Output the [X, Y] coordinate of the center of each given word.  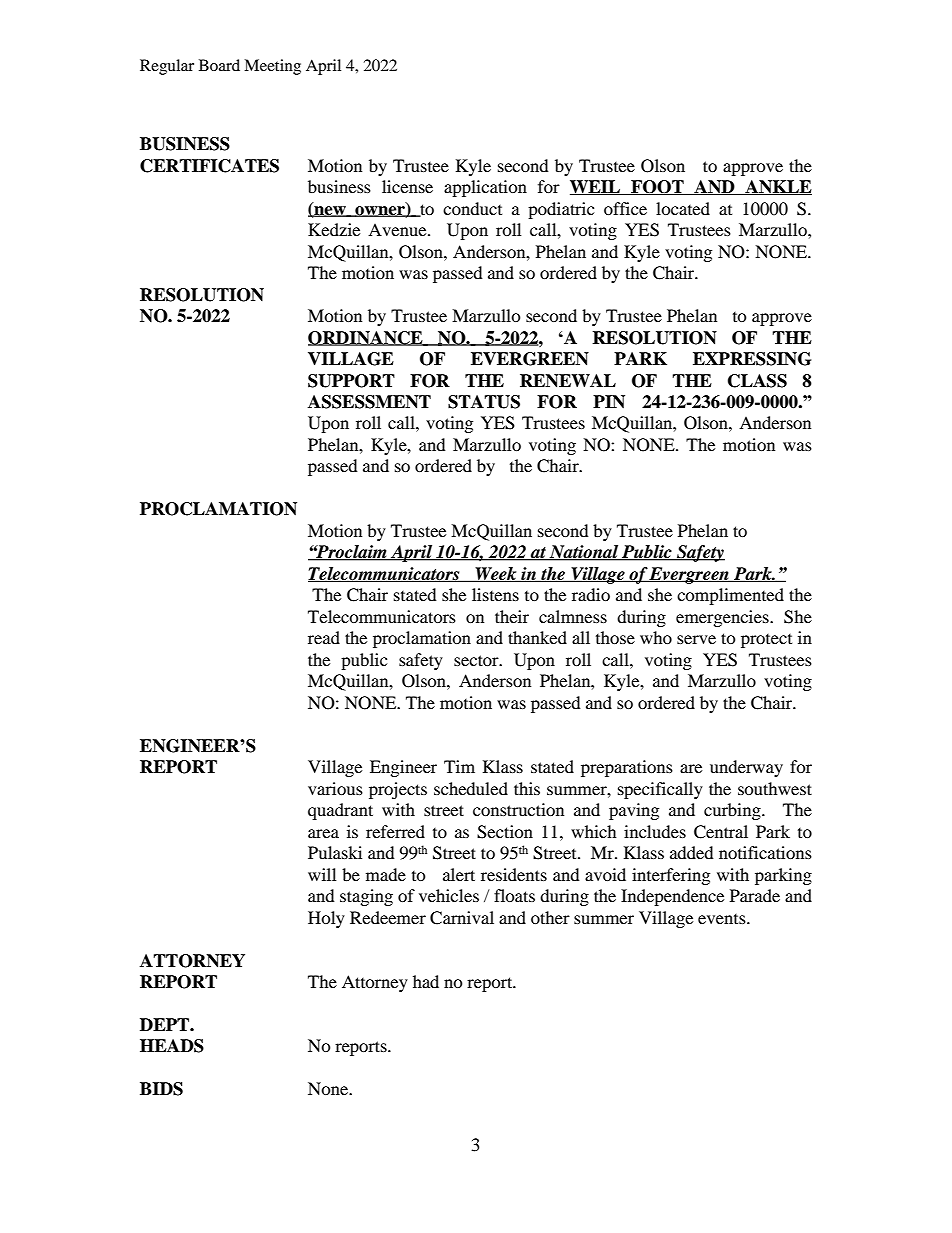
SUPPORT [351, 381]
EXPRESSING [752, 359]
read [324, 637]
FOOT [657, 187]
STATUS [484, 402]
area [323, 833]
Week [496, 574]
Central [721, 832]
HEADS [172, 1046]
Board [219, 65]
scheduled [471, 788]
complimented [730, 596]
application [485, 188]
